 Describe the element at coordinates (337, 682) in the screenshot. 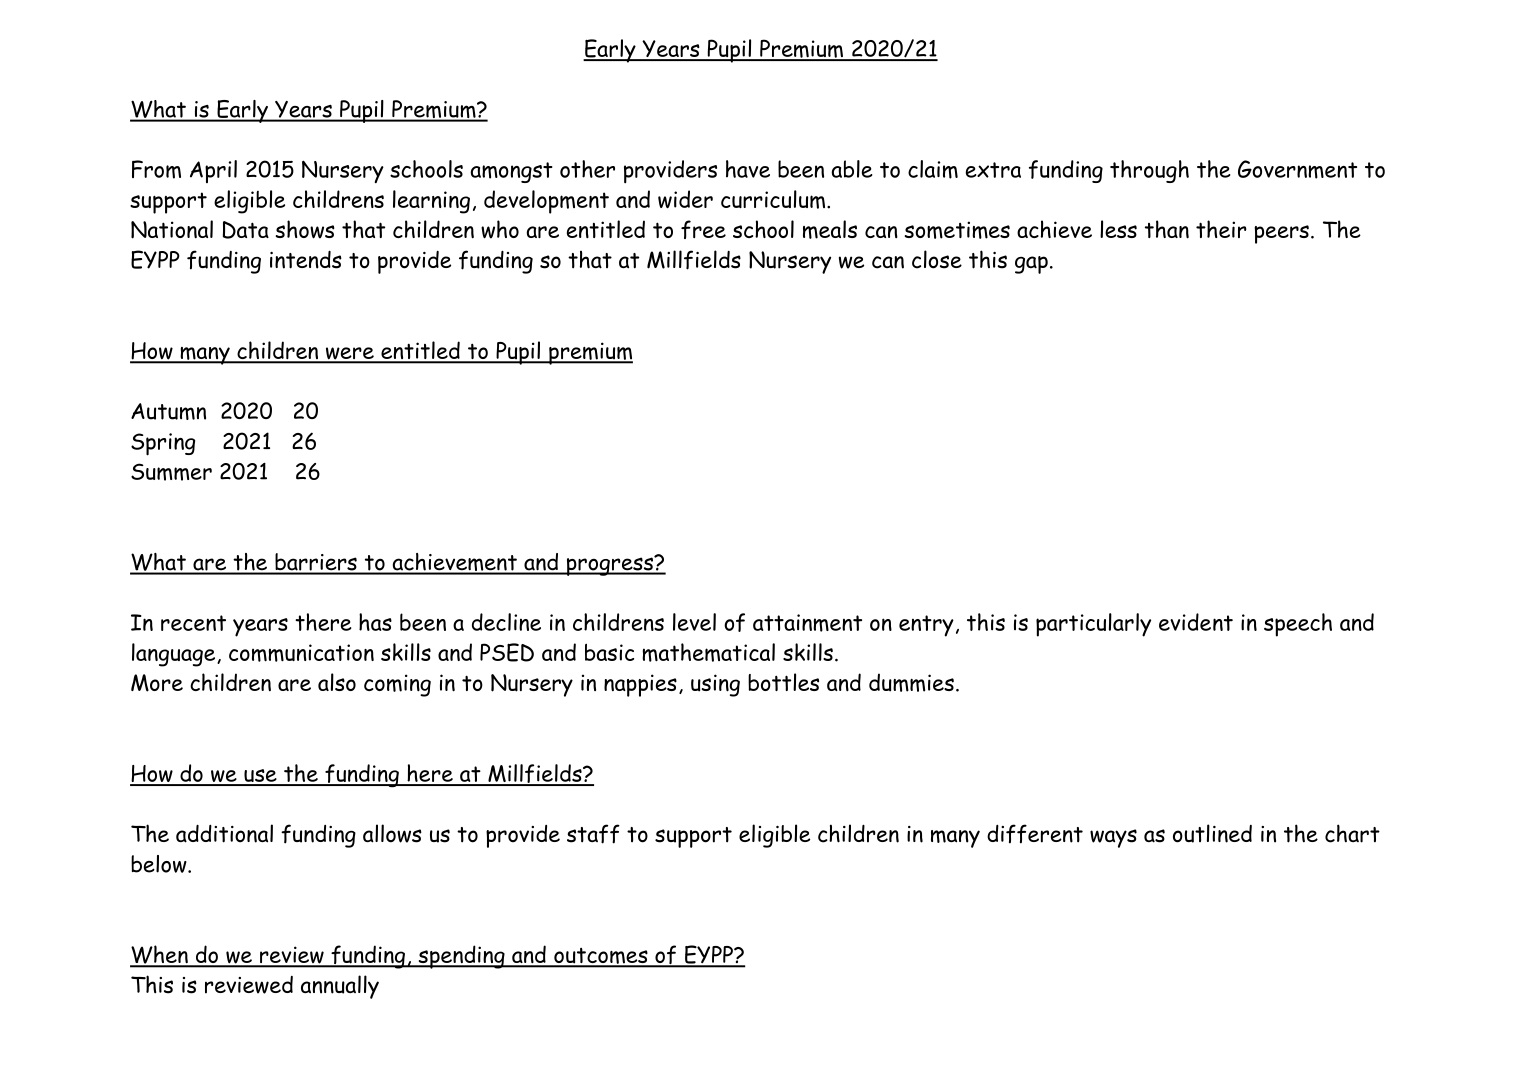

I see `also` at that location.
